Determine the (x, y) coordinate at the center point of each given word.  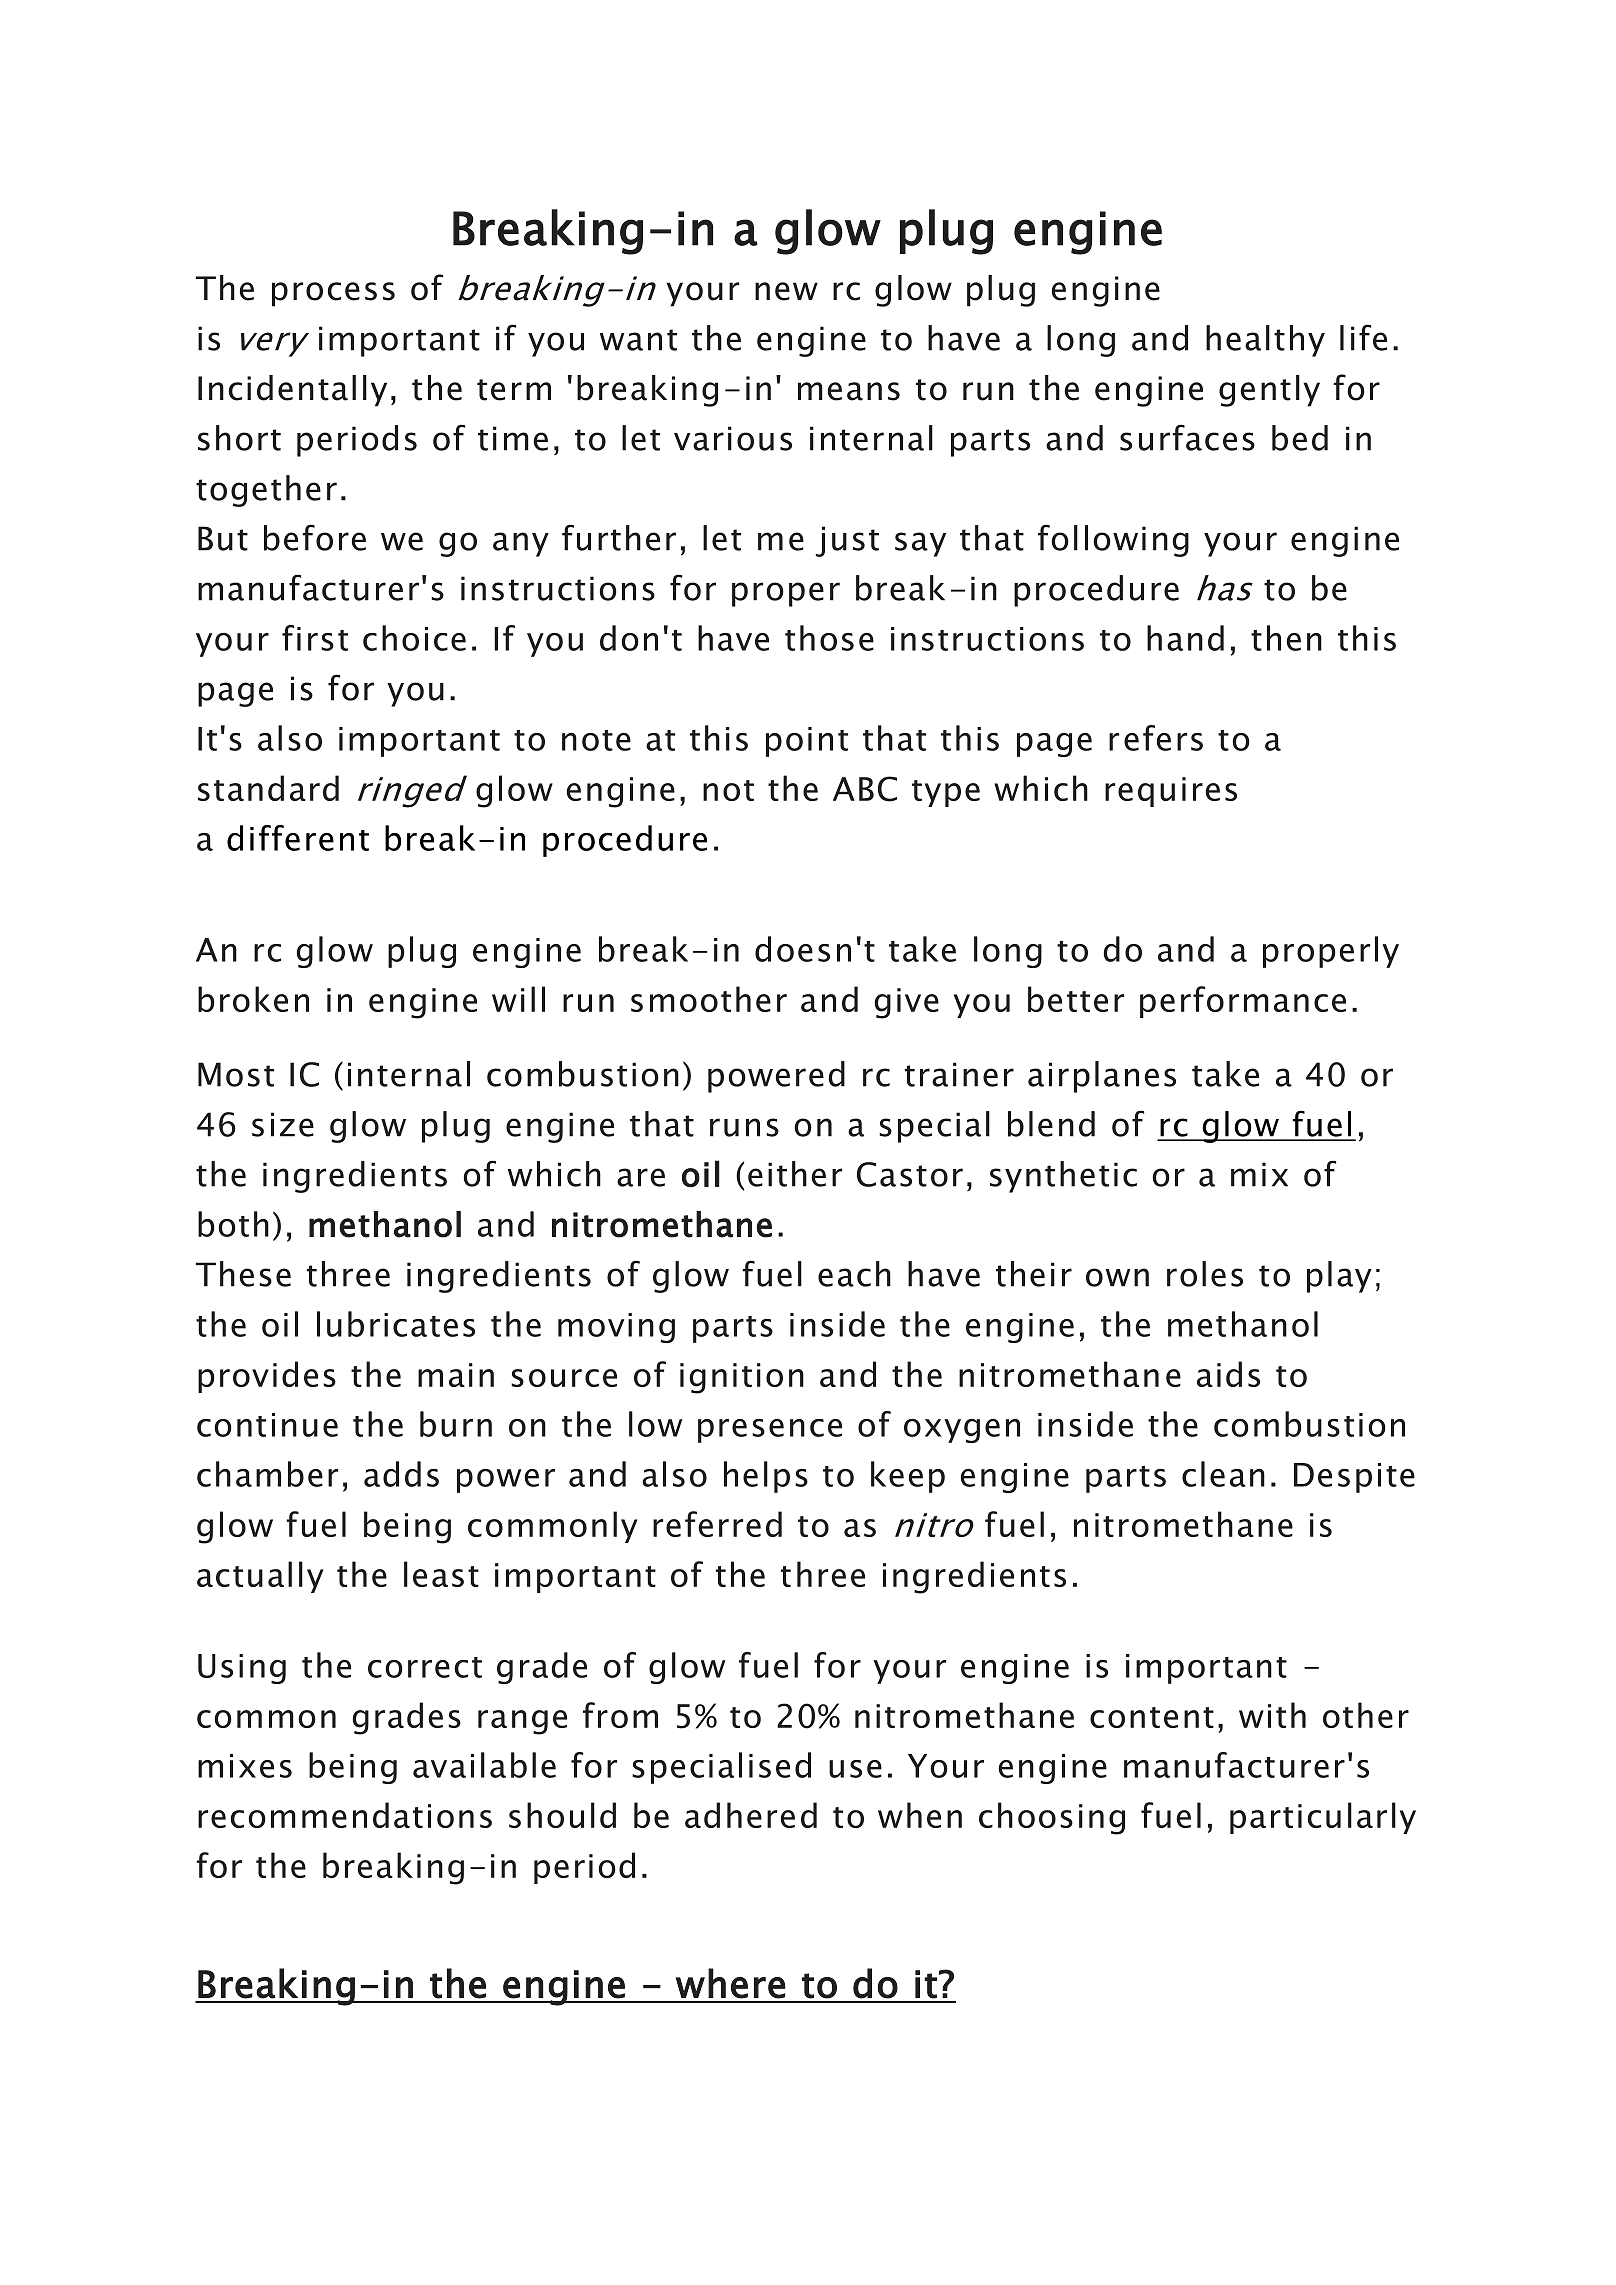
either (795, 1174)
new (786, 291)
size (283, 1124)
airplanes (1102, 1077)
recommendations (345, 1815)
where (731, 1983)
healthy (1265, 341)
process (333, 294)
